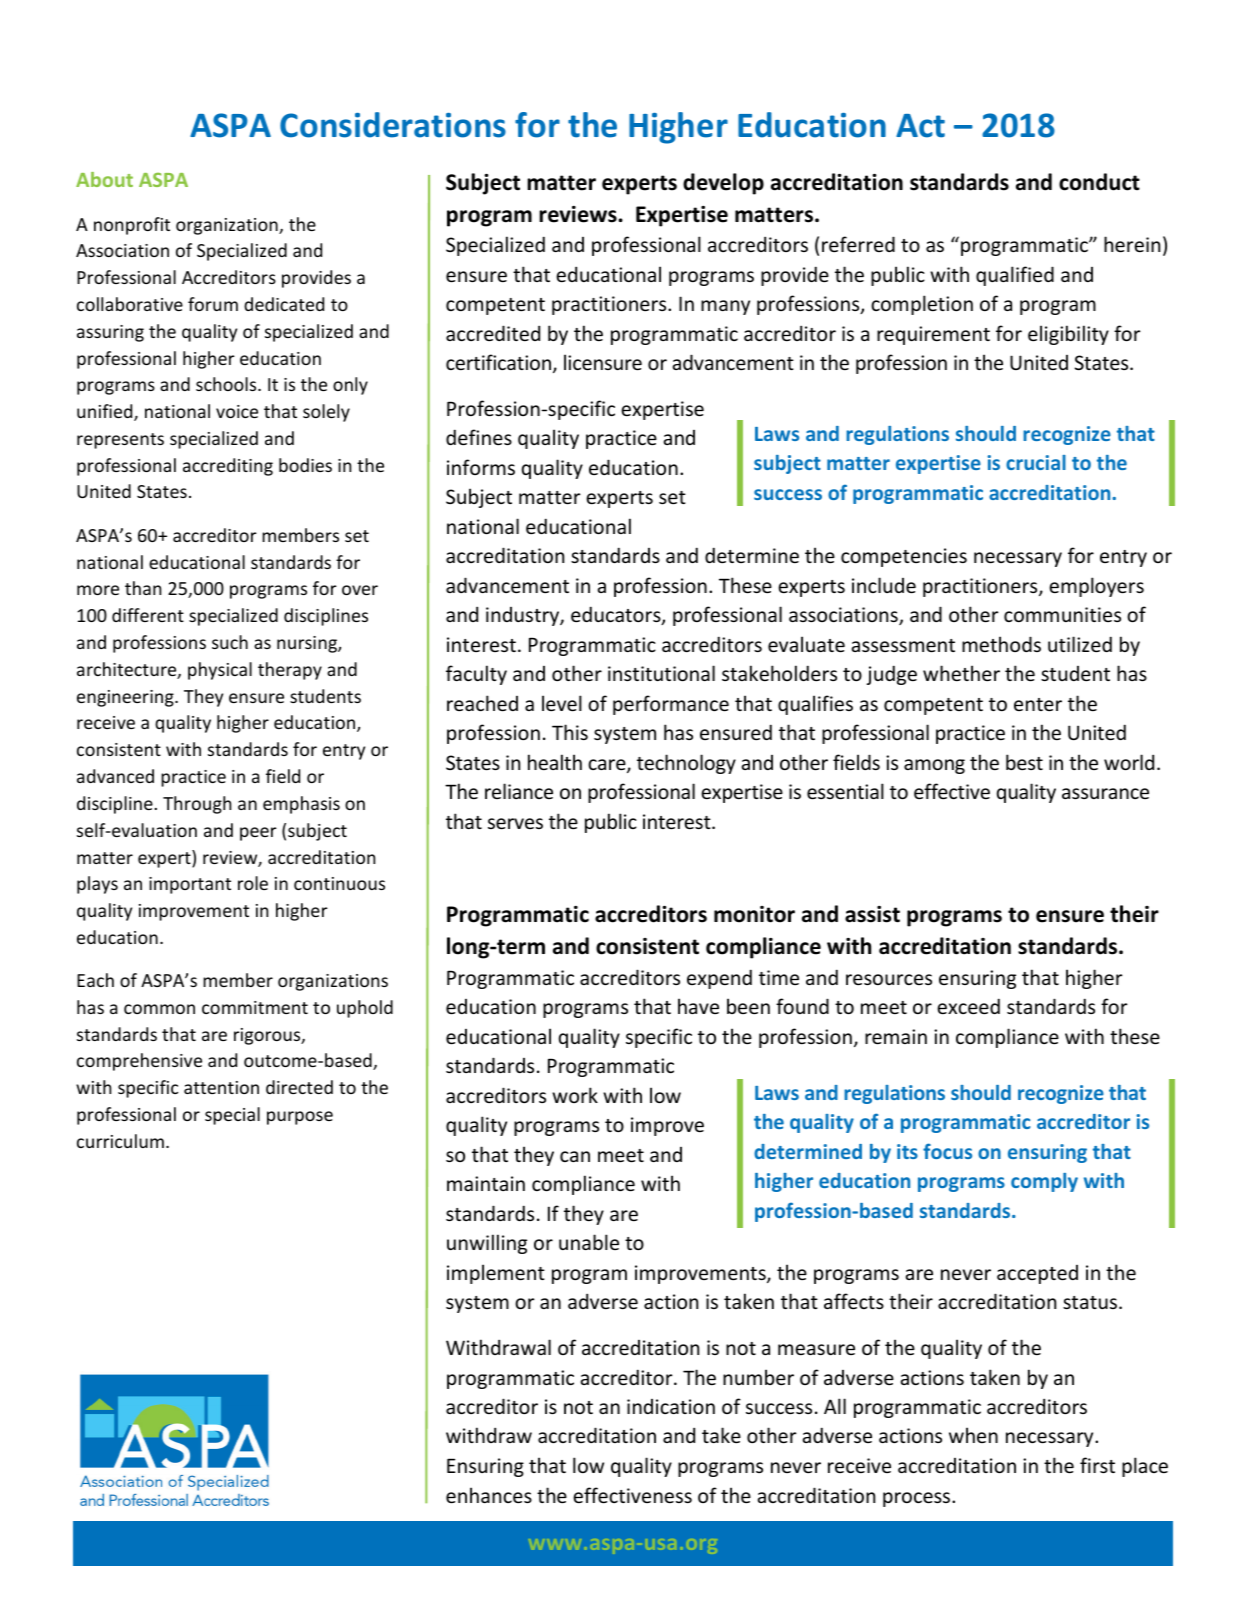 This screenshot has height=1612, width=1246. I want to click on conduct, so click(1099, 182).
